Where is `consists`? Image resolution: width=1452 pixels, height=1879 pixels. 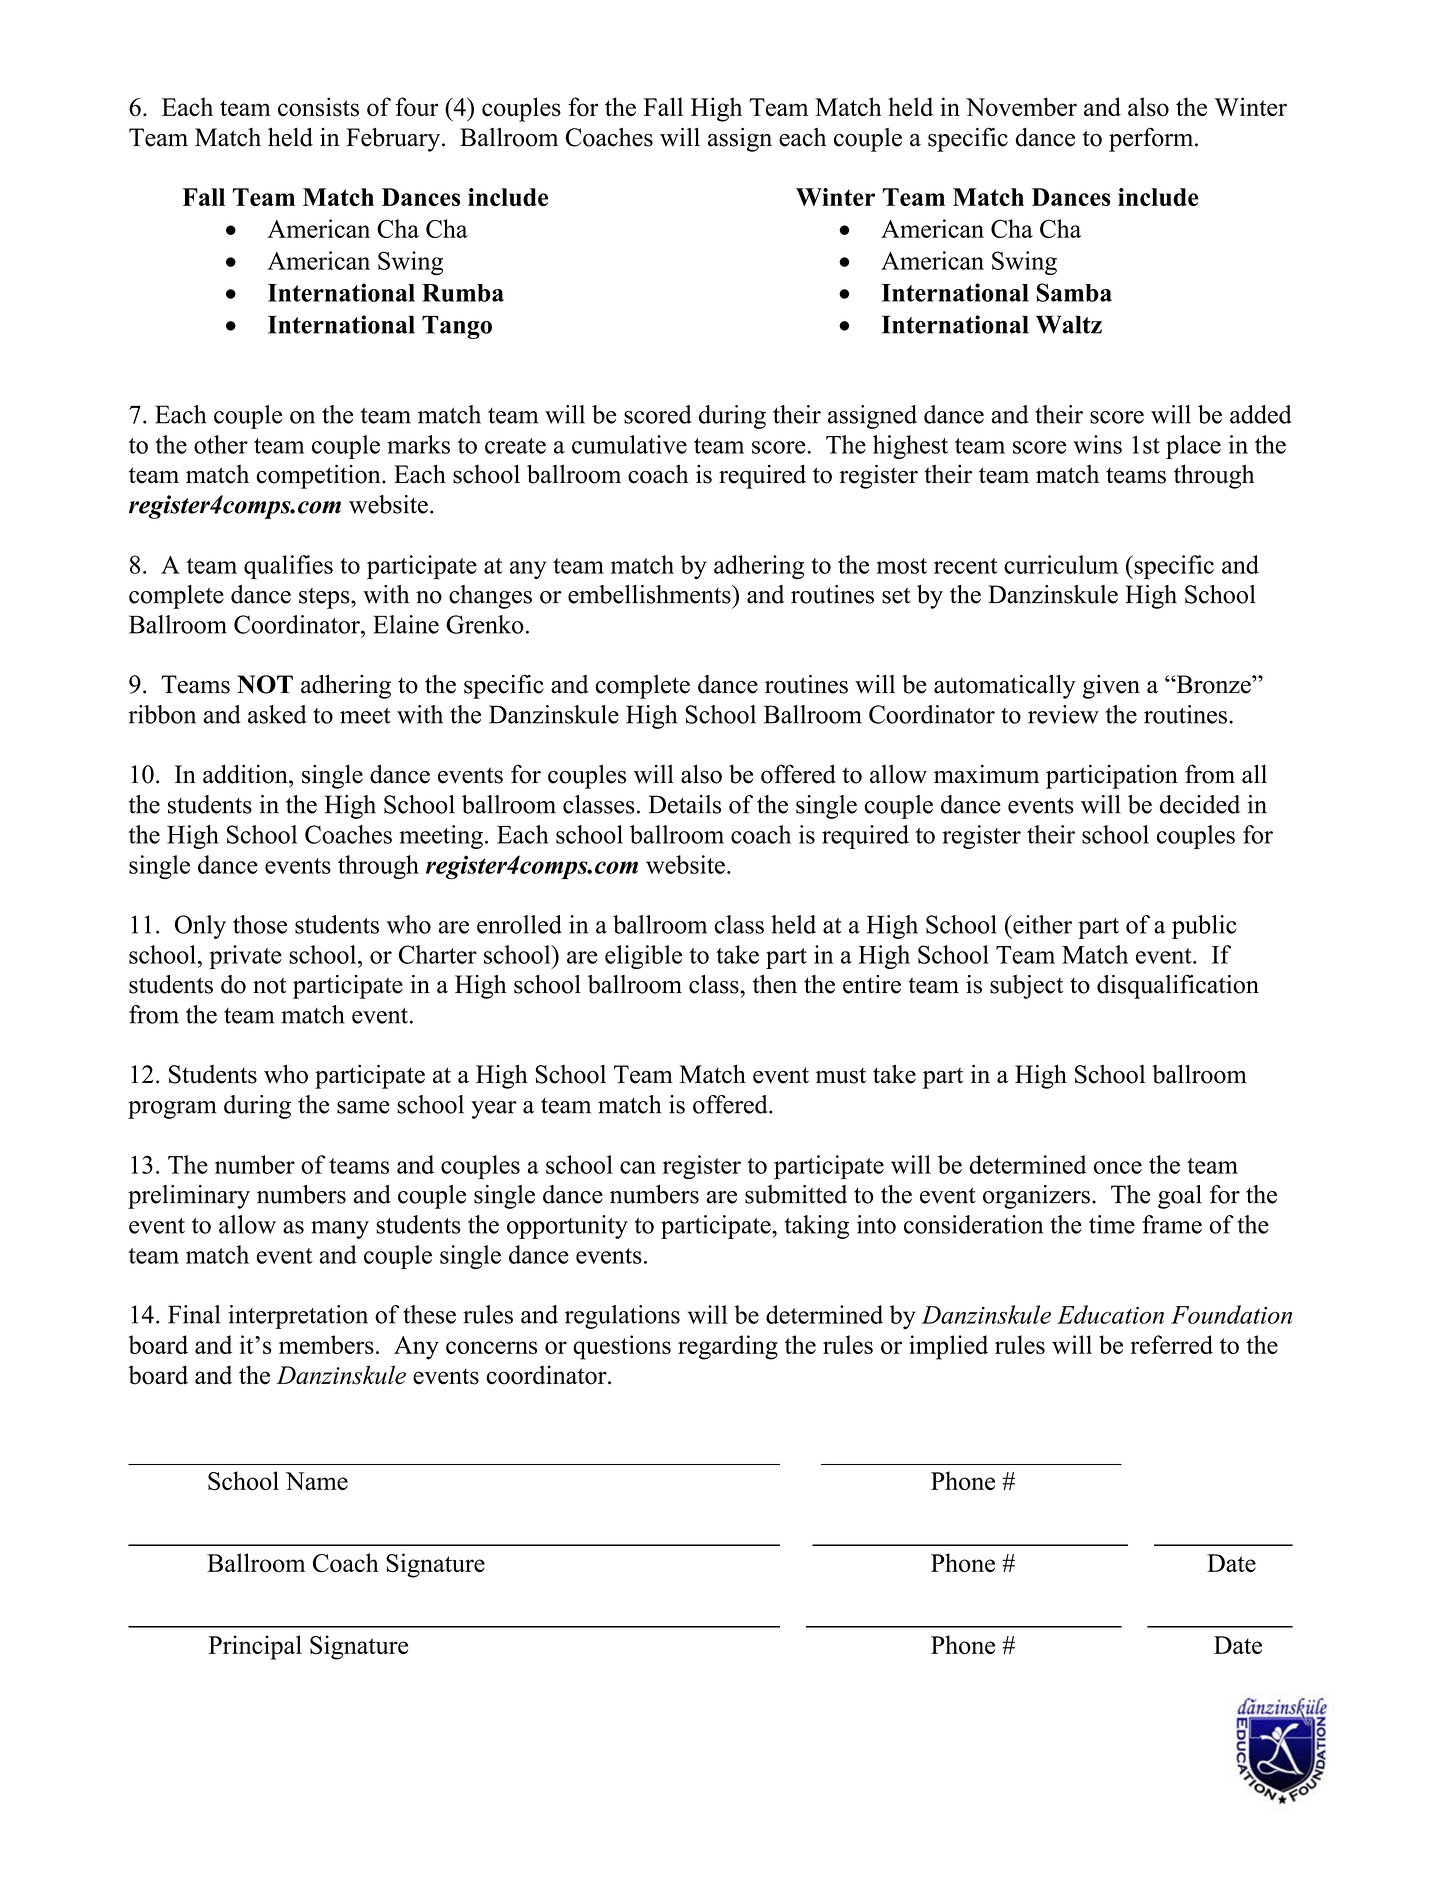 consists is located at coordinates (318, 107).
